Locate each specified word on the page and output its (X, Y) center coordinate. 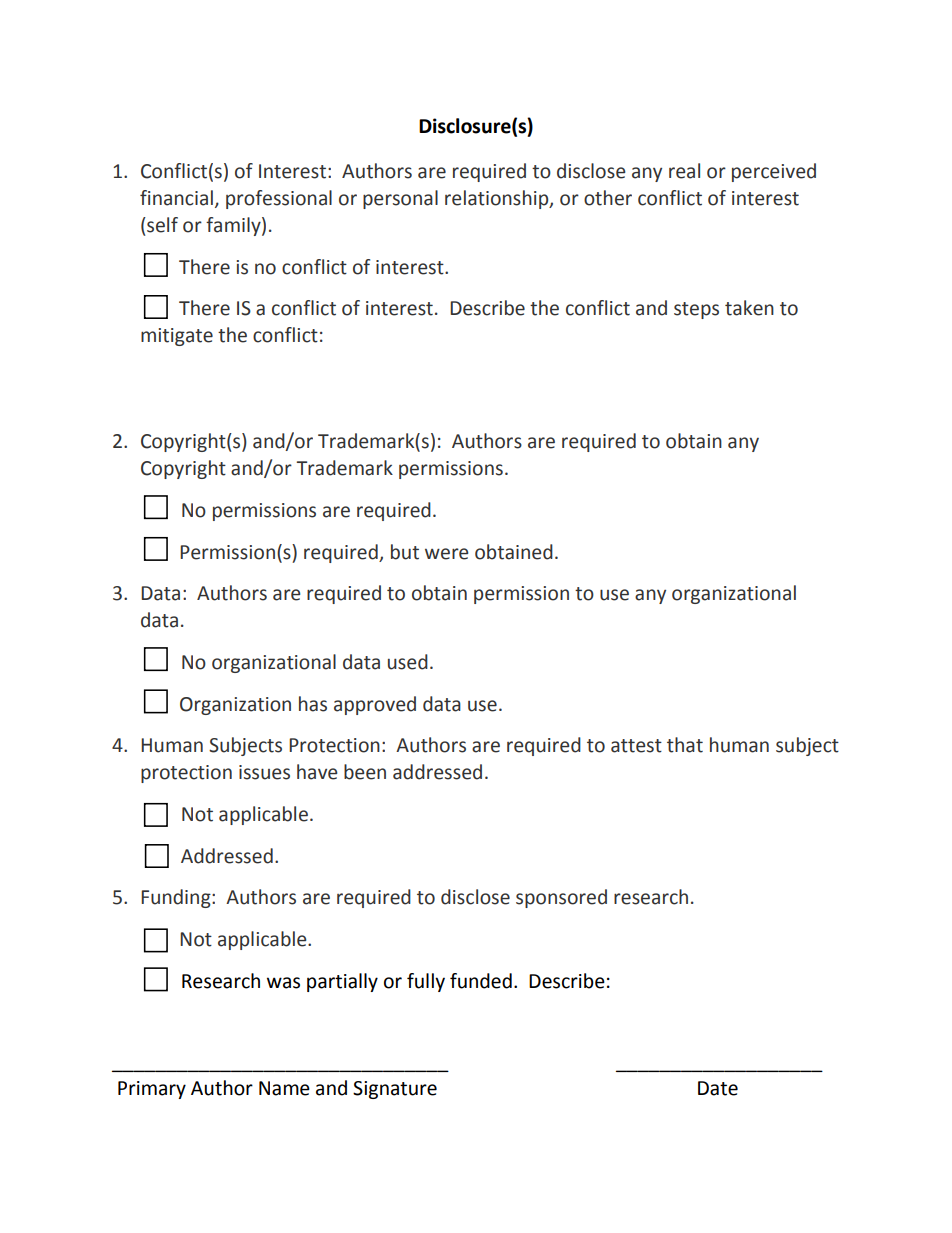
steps (696, 310)
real (684, 171)
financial (176, 198)
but (405, 552)
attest (636, 746)
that (685, 745)
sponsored (561, 898)
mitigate (177, 337)
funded (481, 981)
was (283, 983)
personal (400, 199)
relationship (498, 199)
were (446, 554)
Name (284, 1088)
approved (375, 705)
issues (264, 772)
